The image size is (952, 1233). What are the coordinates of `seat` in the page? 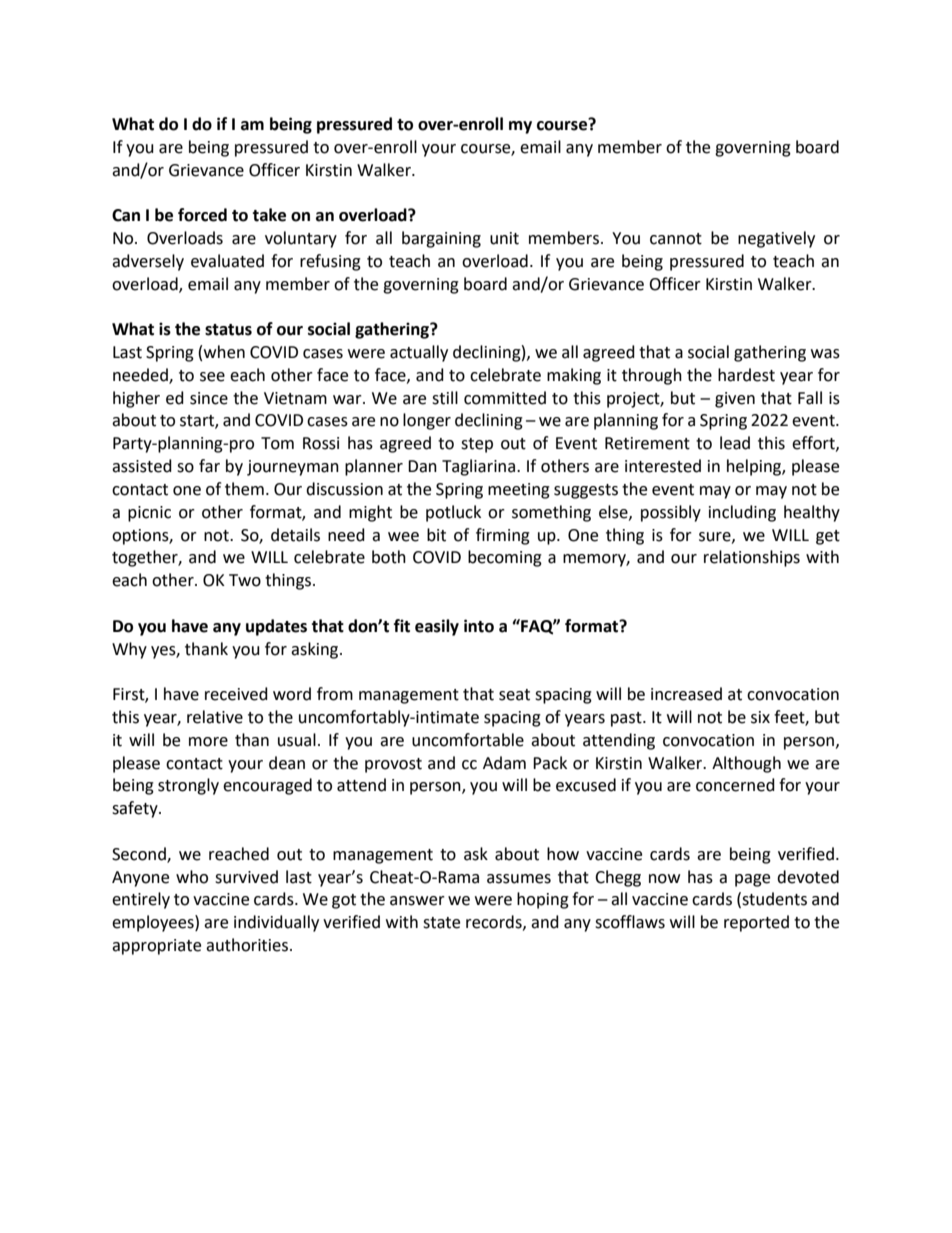 It's located at (514, 695).
